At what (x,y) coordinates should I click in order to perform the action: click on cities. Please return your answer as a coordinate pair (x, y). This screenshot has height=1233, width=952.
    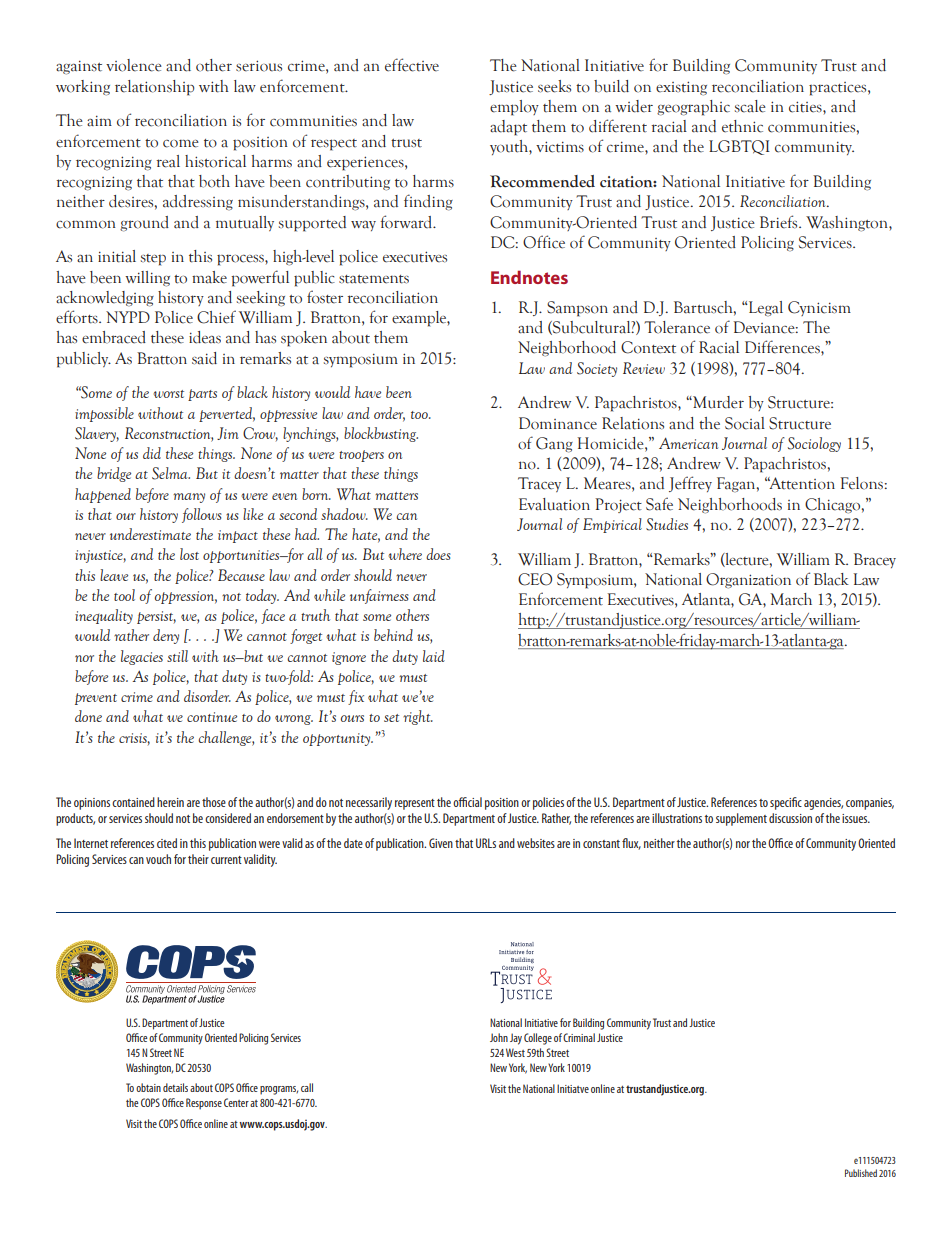
    Looking at the image, I should click on (806, 107).
